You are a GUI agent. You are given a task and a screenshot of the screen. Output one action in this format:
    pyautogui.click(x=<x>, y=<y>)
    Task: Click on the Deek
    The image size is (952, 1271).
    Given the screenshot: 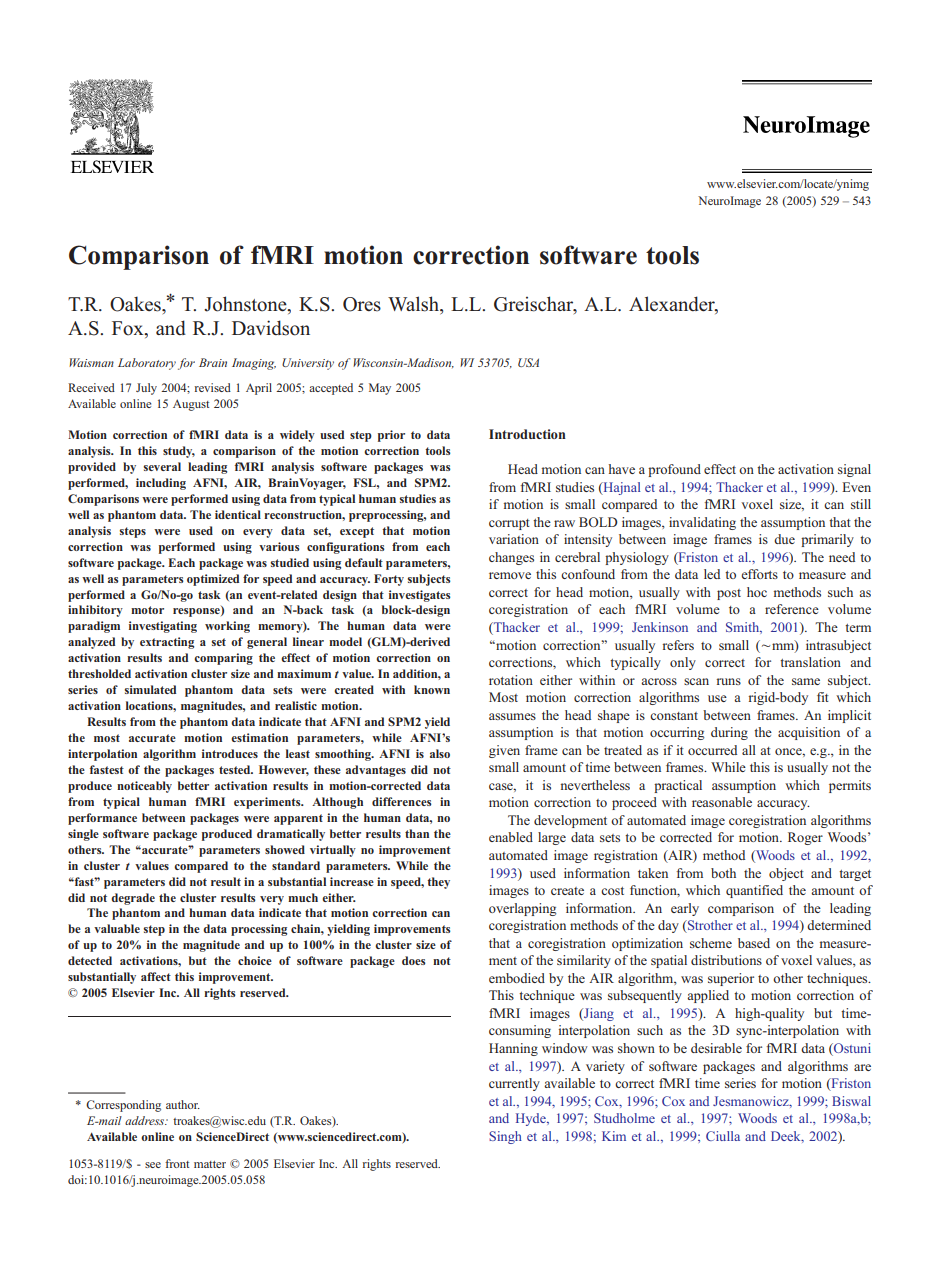 What is the action you would take?
    pyautogui.click(x=787, y=1137)
